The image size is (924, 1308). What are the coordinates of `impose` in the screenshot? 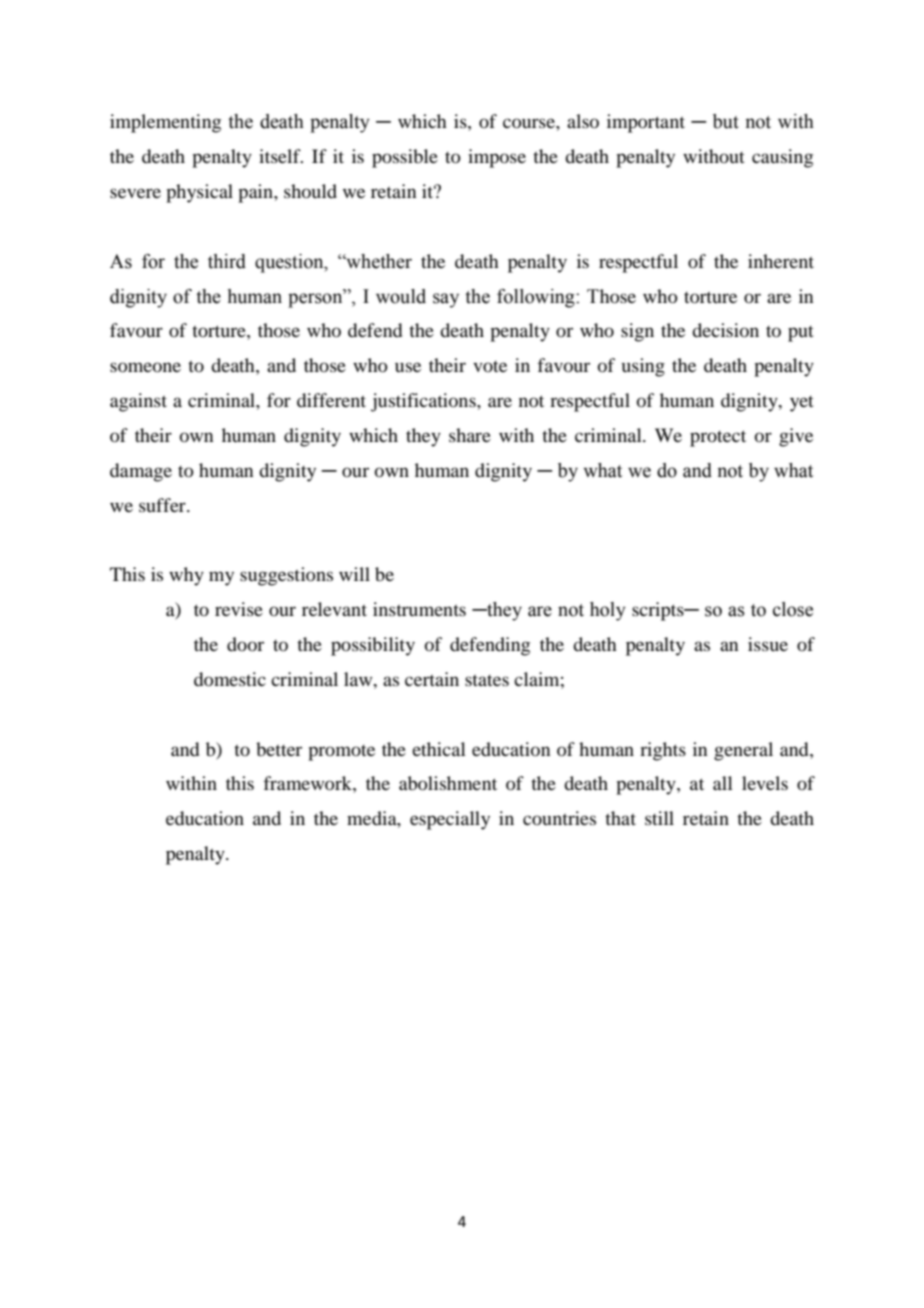 It's located at (497, 158).
